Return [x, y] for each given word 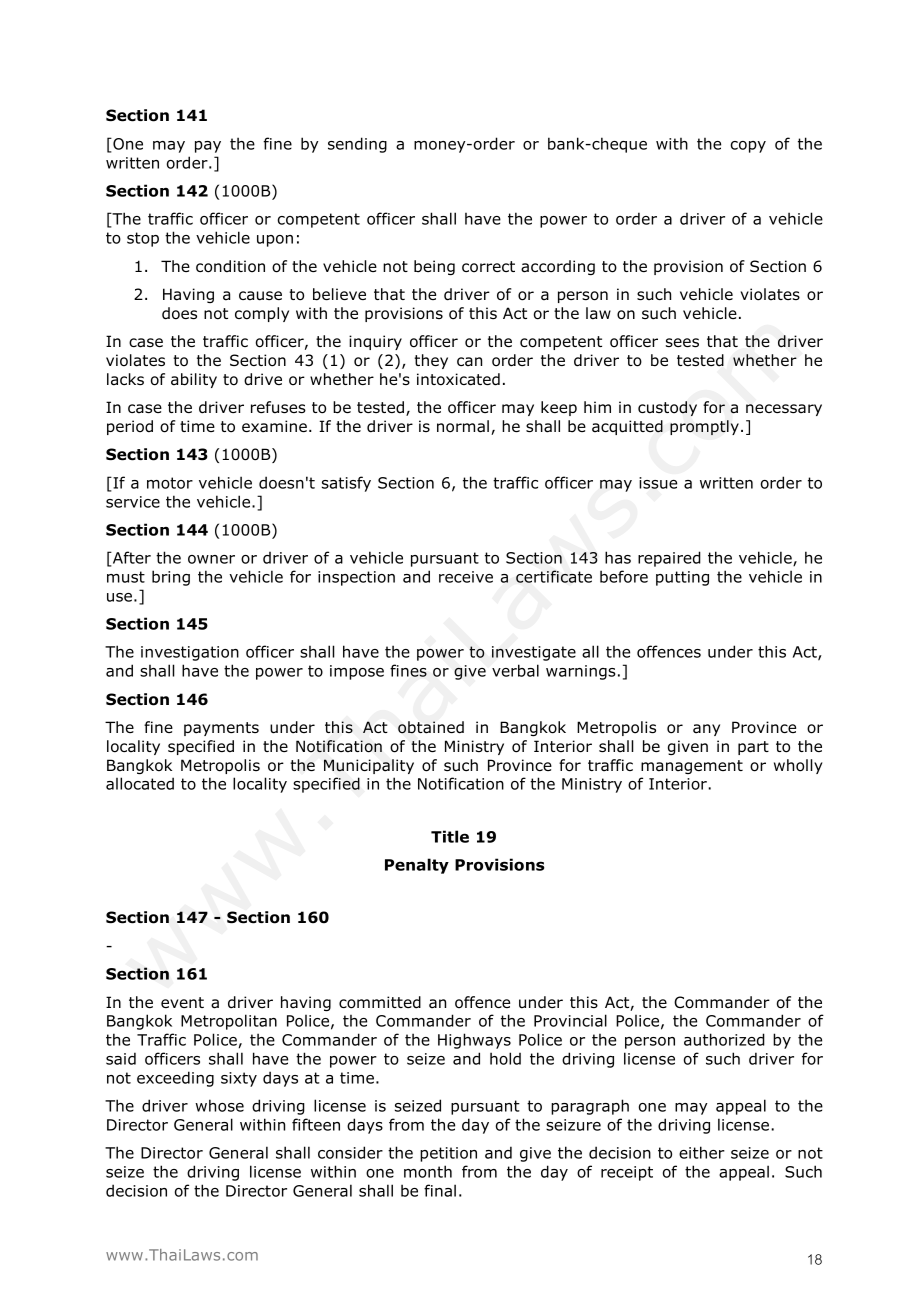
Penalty [417, 866]
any [706, 730]
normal [463, 426]
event [182, 1002]
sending [357, 145]
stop [143, 239]
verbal [515, 670]
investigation [190, 653]
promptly [704, 427]
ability [194, 380]
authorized [724, 1039]
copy [748, 147]
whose [219, 1105]
